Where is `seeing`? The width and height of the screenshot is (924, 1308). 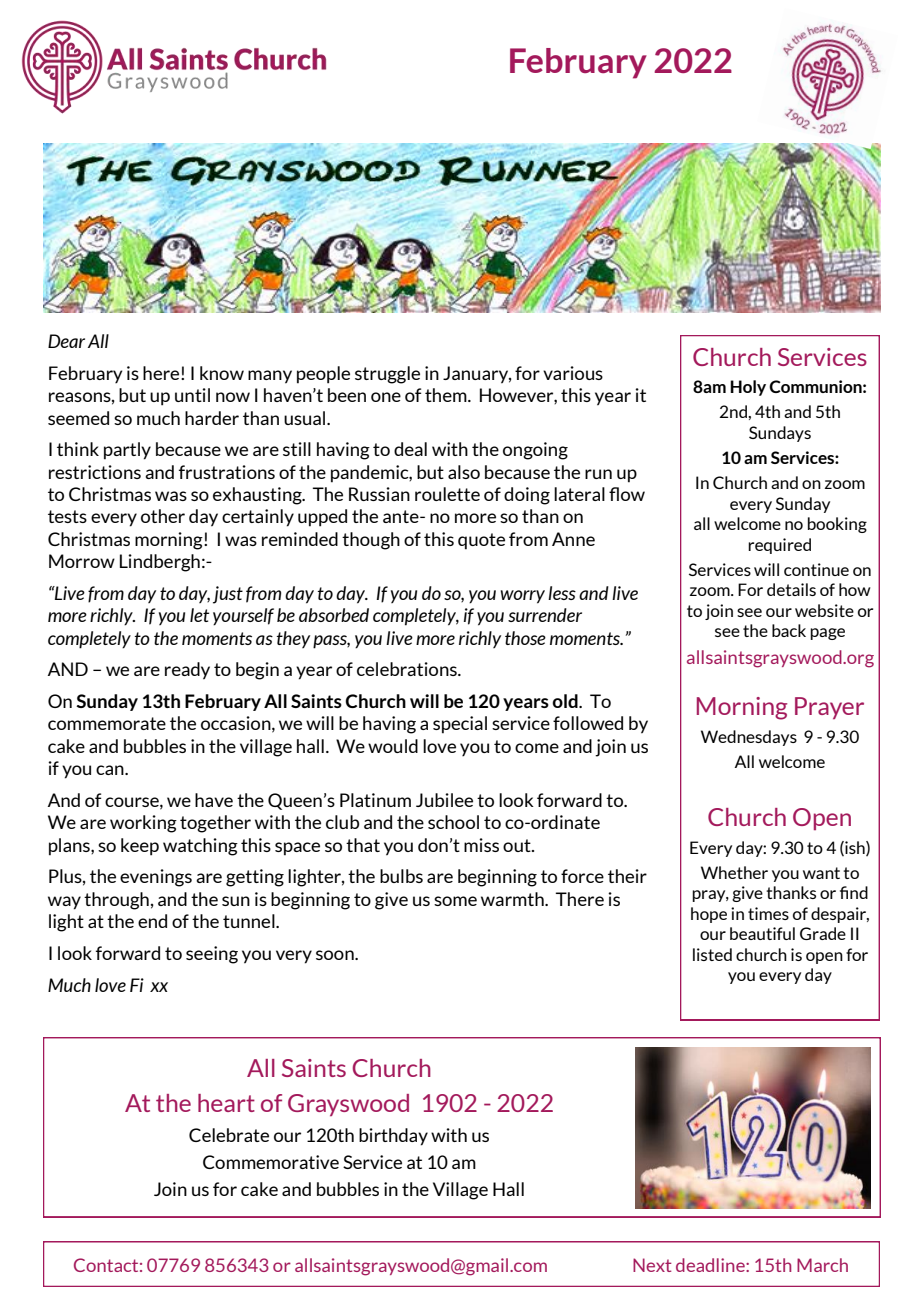
seeing is located at coordinates (212, 955).
